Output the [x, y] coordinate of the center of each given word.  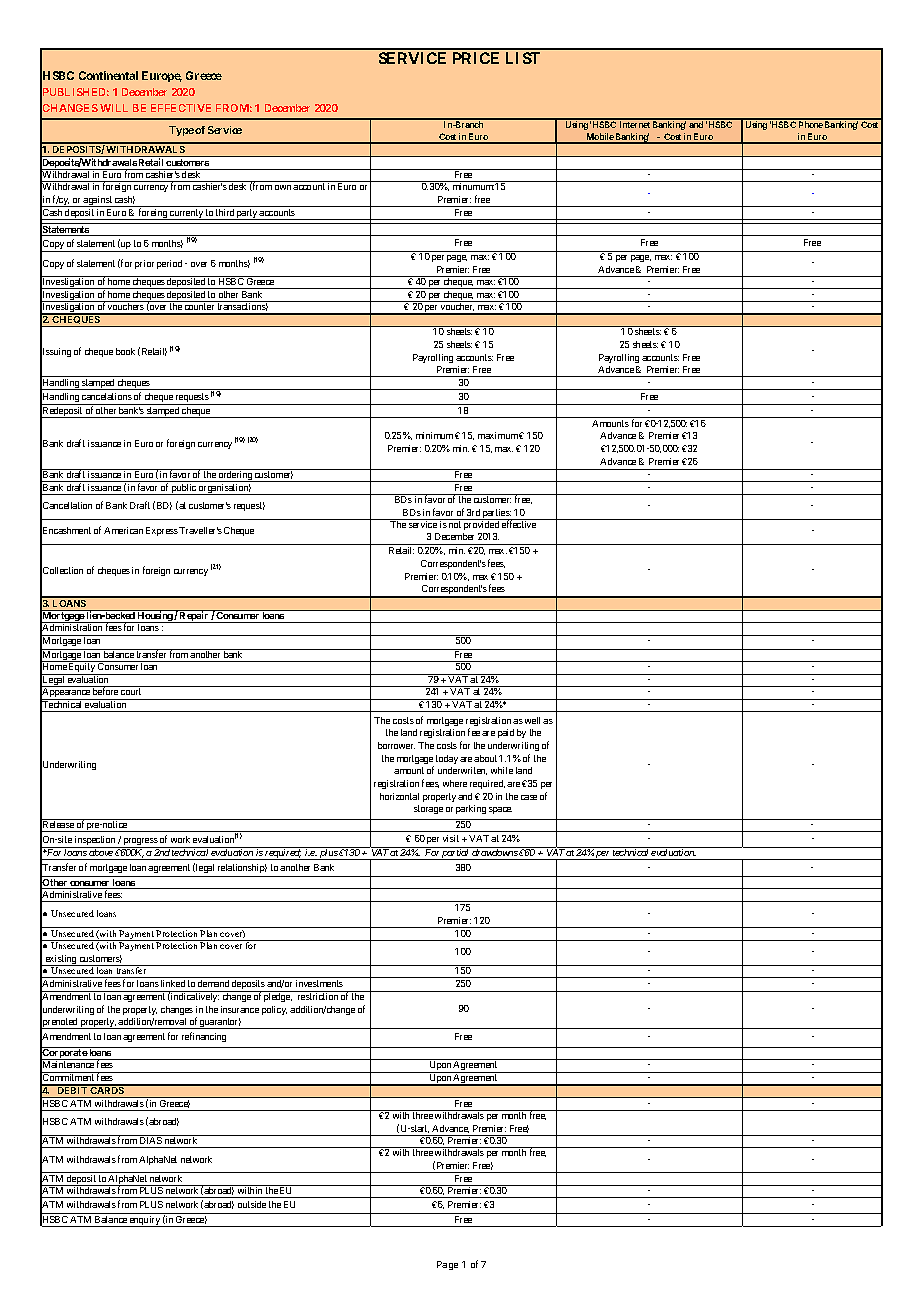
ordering [235, 475]
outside [252, 1204]
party [247, 214]
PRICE [476, 58]
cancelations [107, 396]
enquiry [145, 1221]
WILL [114, 108]
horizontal [399, 796]
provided [481, 524]
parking [471, 809]
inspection [95, 842]
